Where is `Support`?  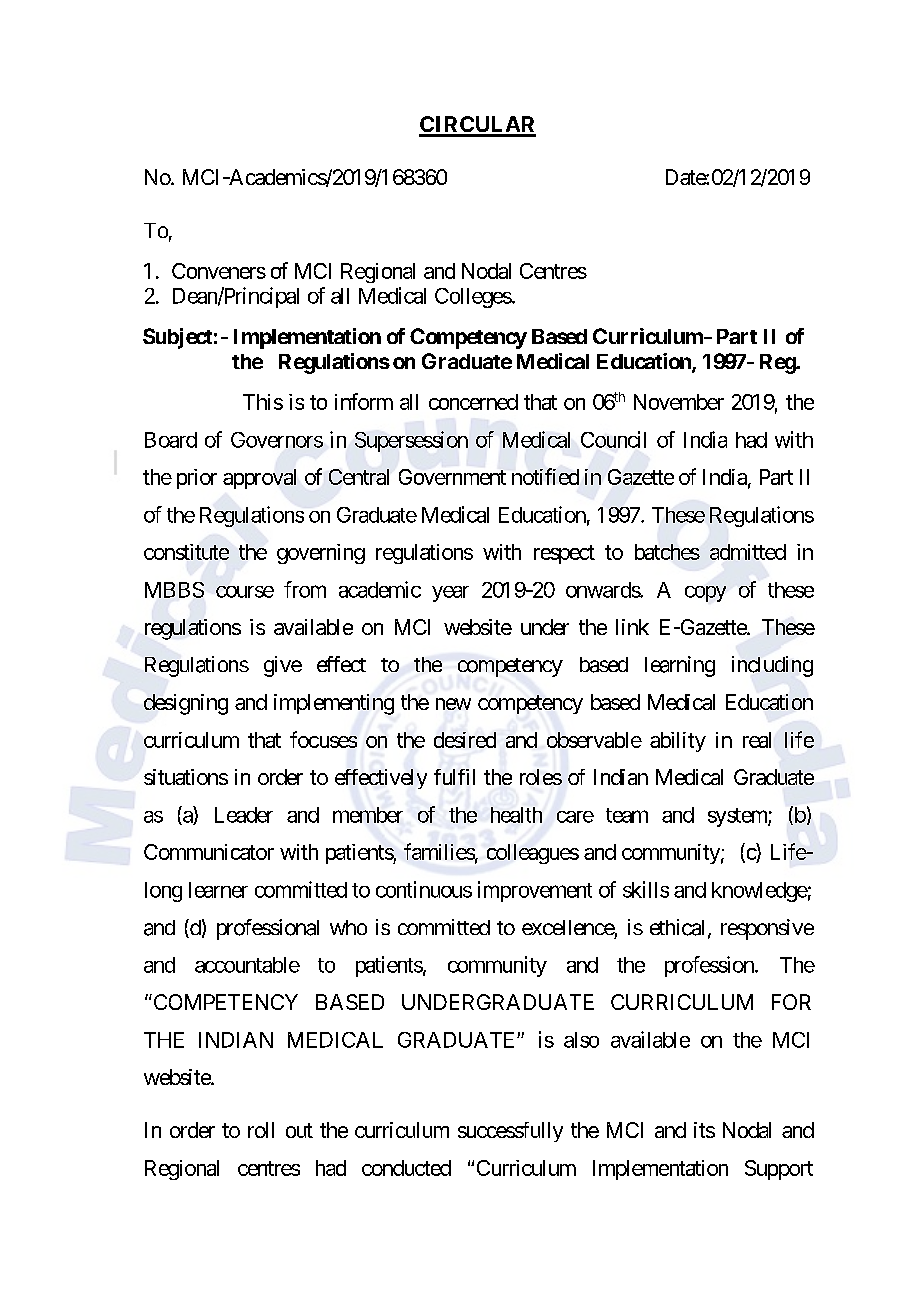
Support is located at coordinates (779, 1170).
